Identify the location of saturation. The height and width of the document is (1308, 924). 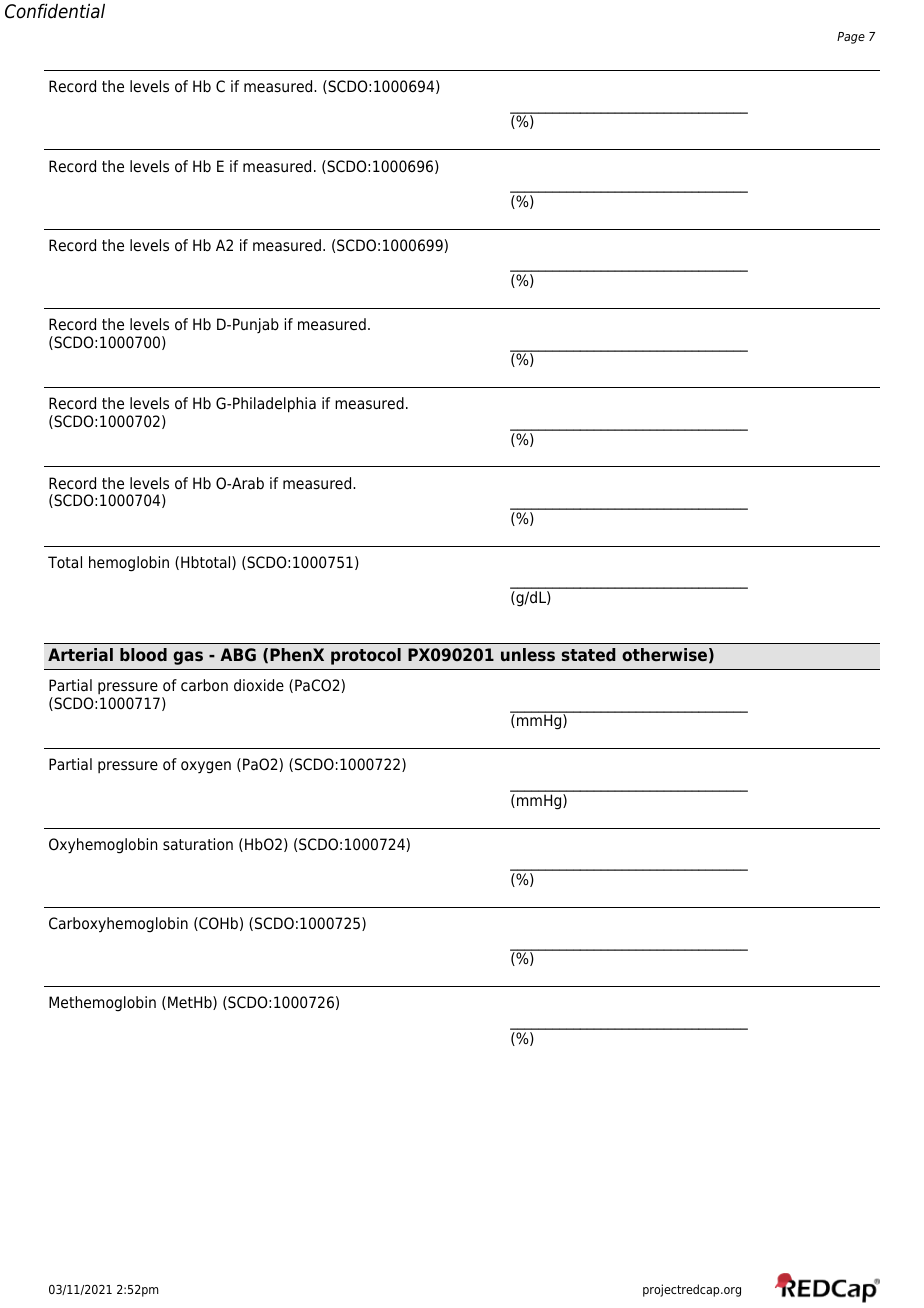
(198, 844).
